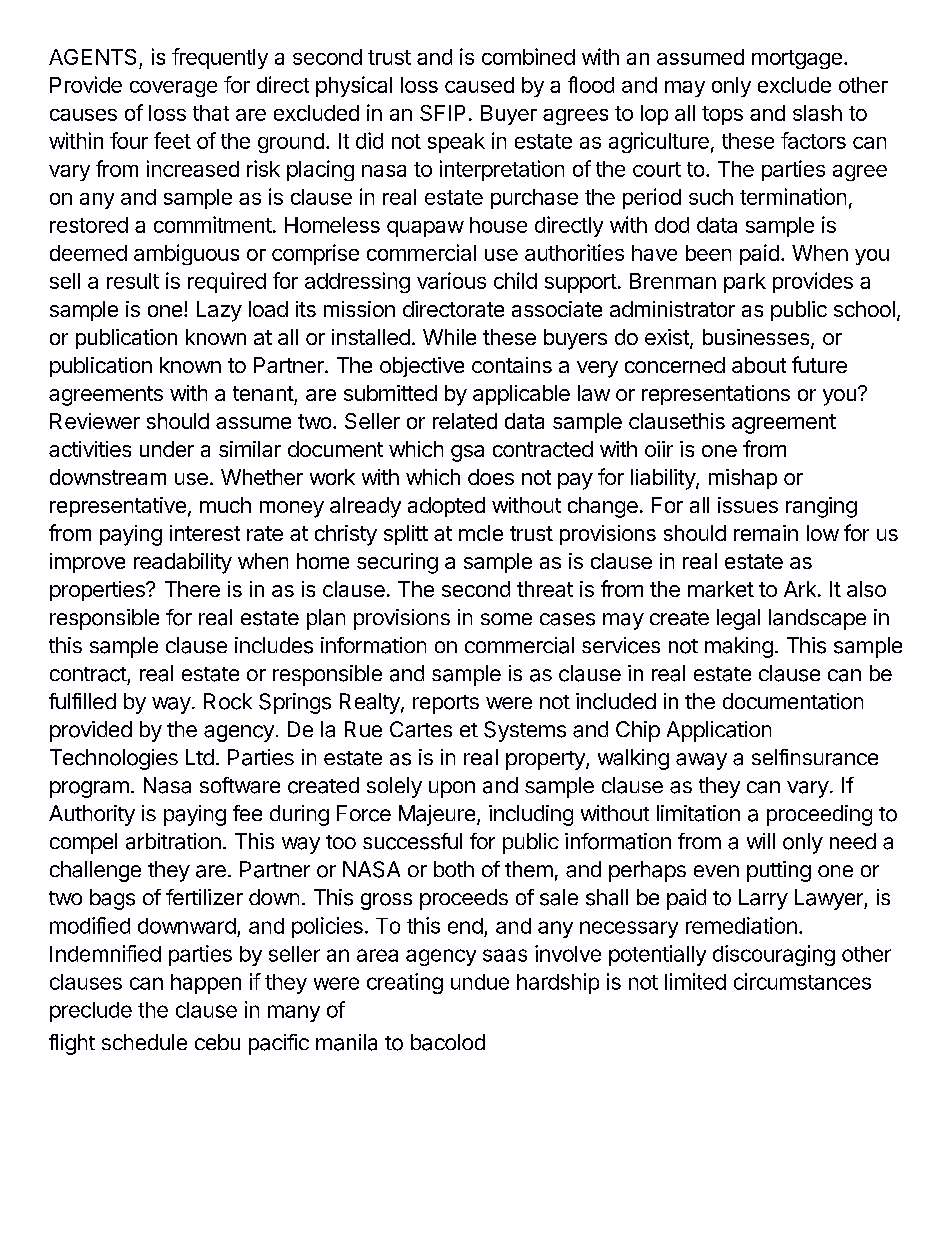  I want to click on ambiguous, so click(186, 254).
